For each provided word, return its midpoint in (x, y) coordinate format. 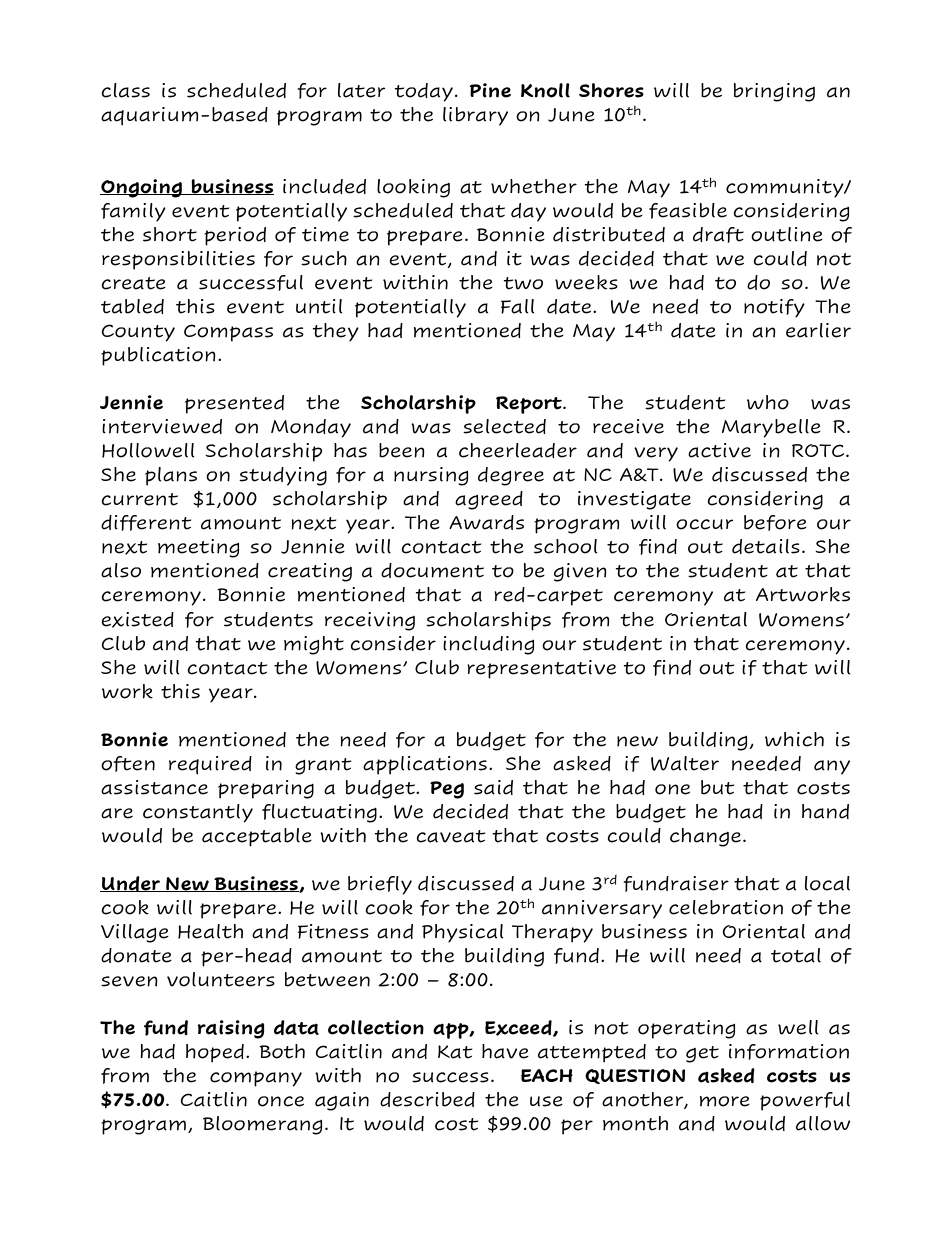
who (768, 402)
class (125, 90)
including (488, 645)
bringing (774, 92)
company (256, 1079)
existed (137, 620)
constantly (198, 813)
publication (158, 356)
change (705, 837)
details (766, 546)
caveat (451, 836)
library (475, 116)
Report (530, 405)
